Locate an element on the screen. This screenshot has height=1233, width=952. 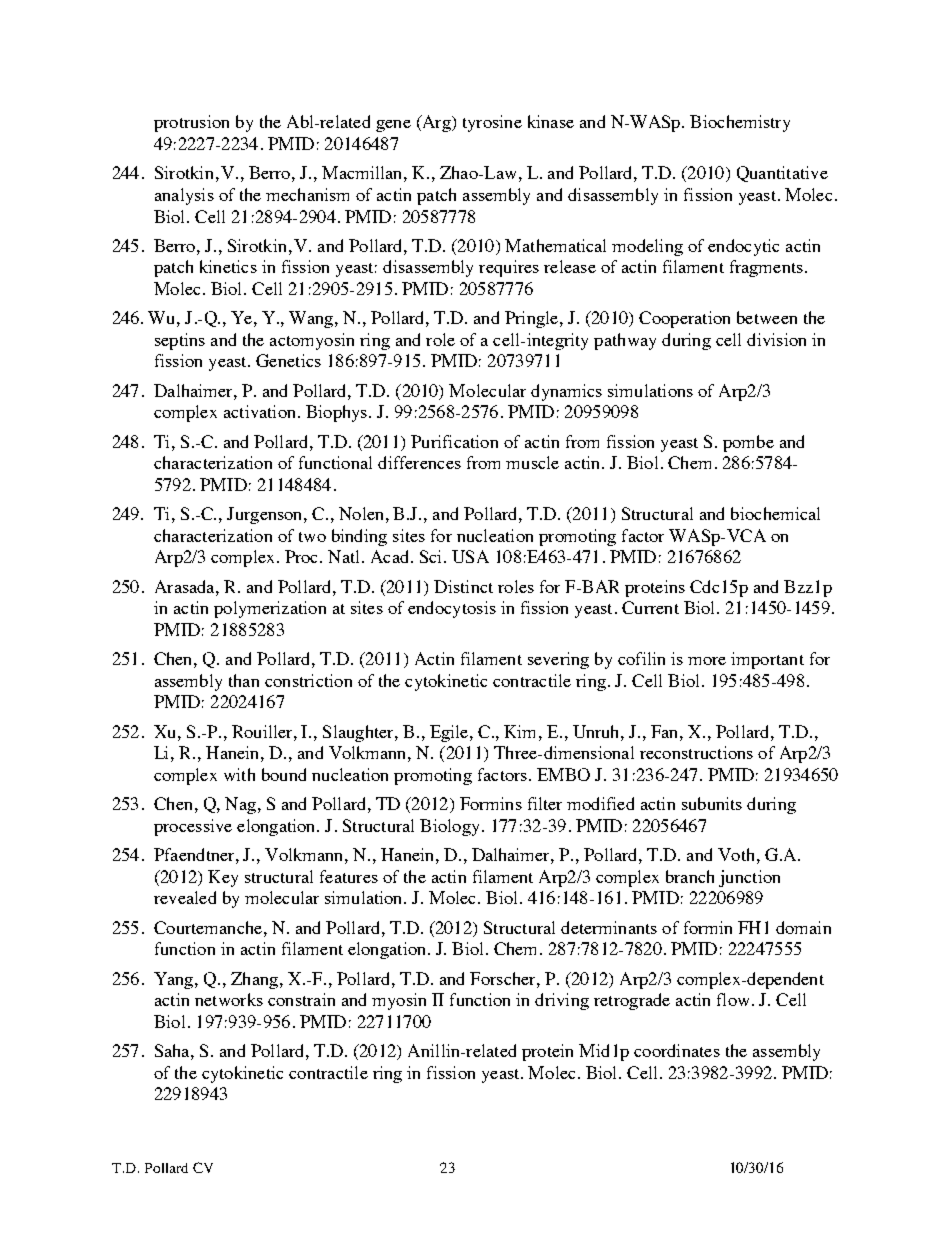
tyrosine is located at coordinates (492, 123).
